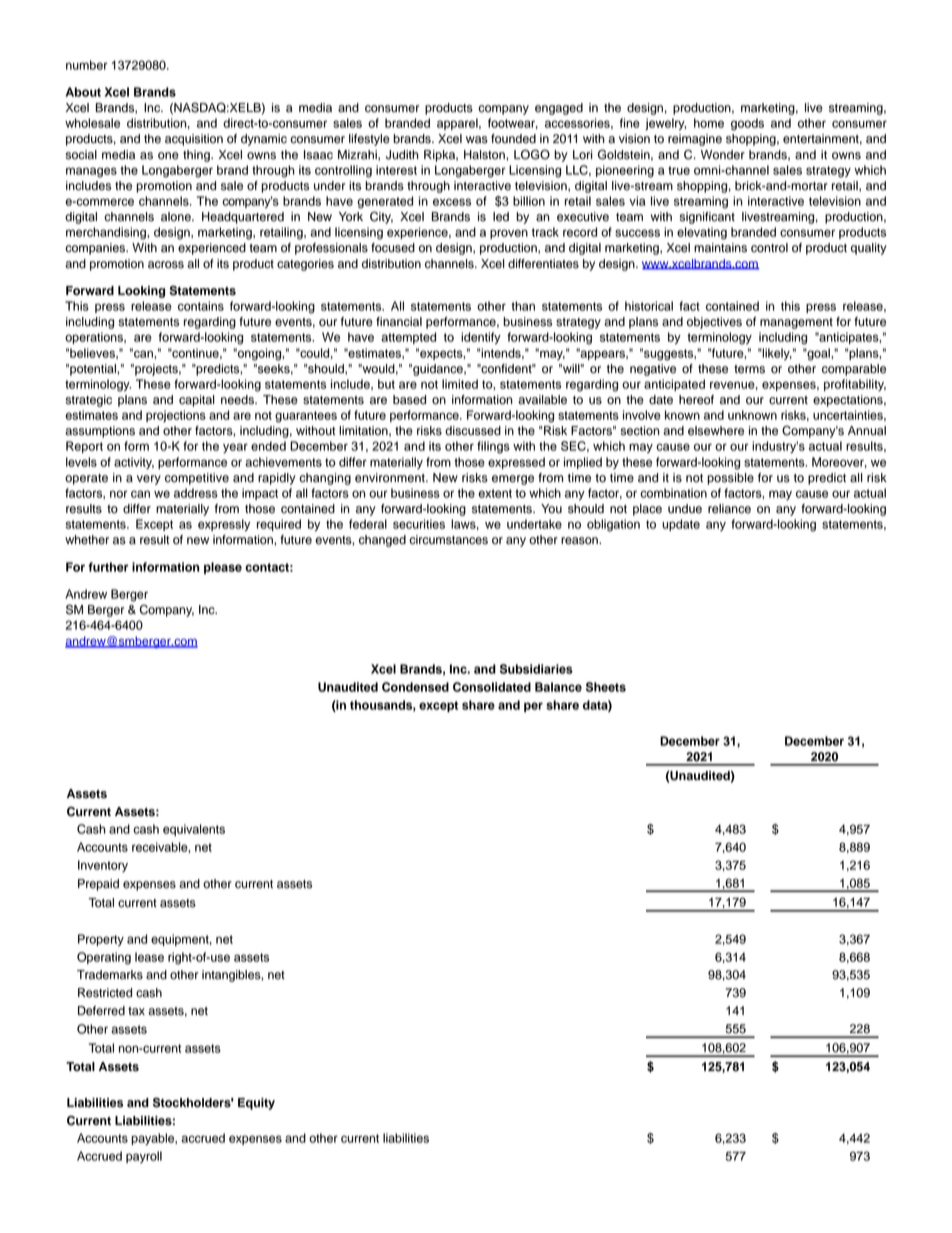  What do you see at coordinates (108, 567) in the document?
I see `further` at bounding box center [108, 567].
